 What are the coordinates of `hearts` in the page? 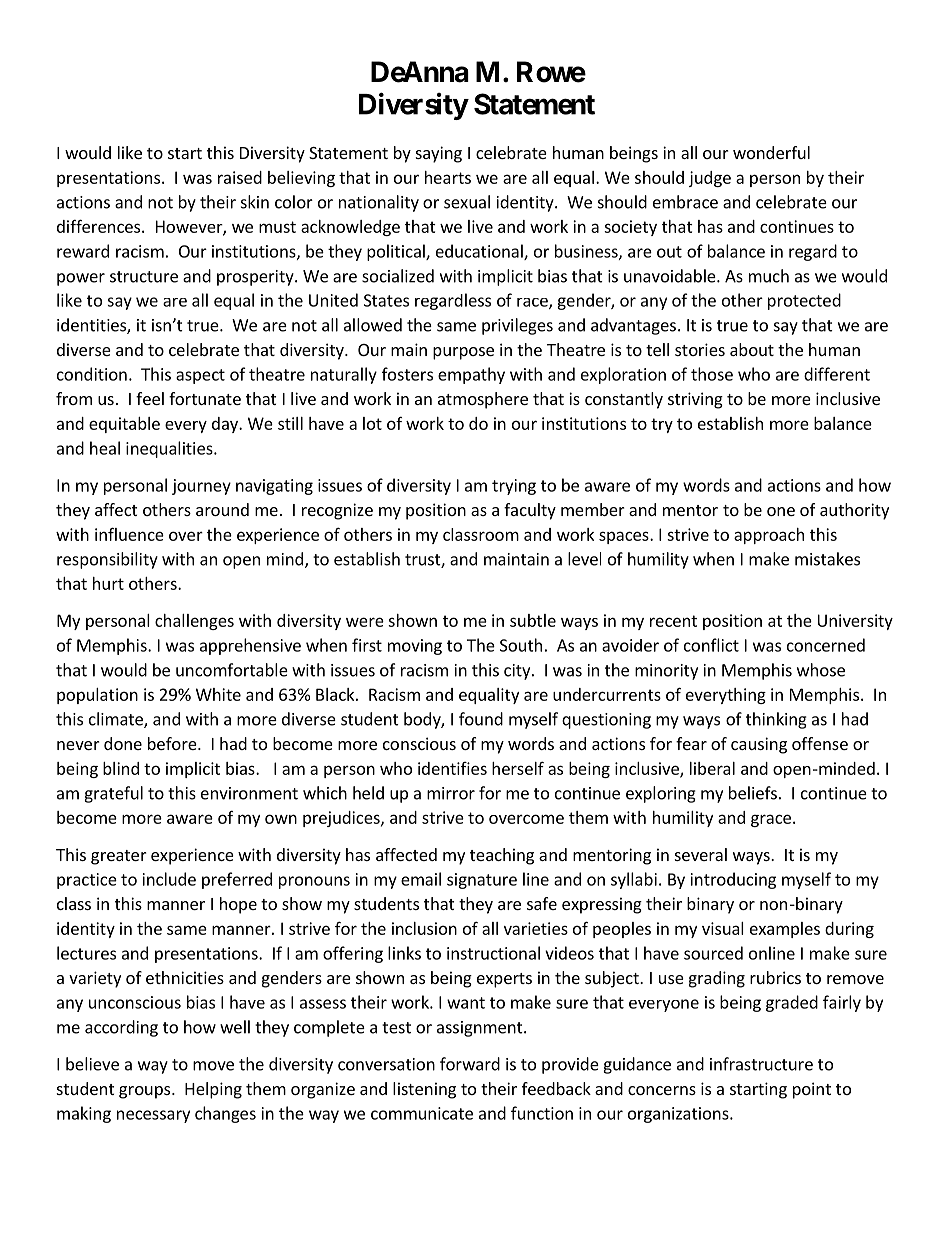 It's located at (448, 177).
